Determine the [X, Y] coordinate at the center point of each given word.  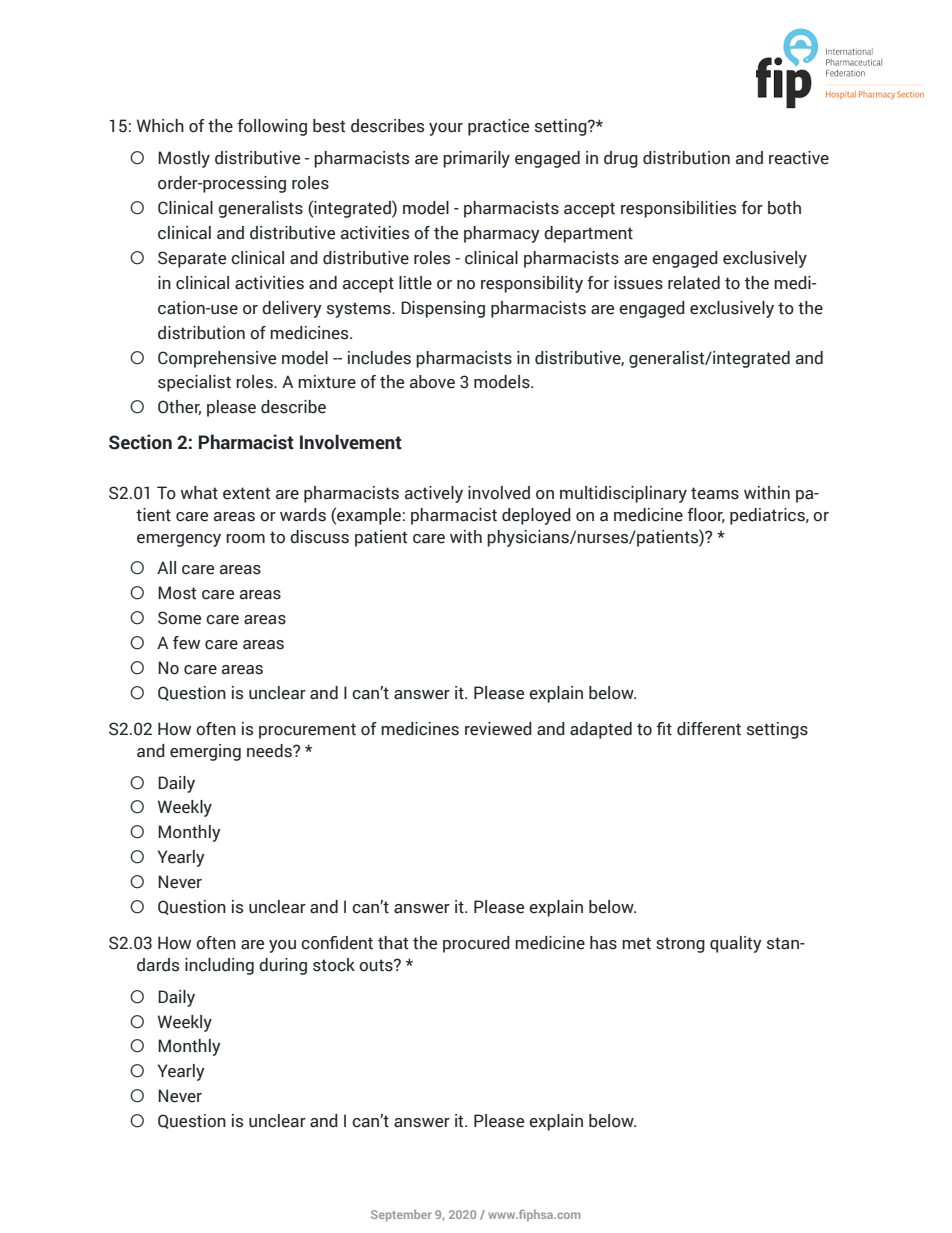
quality [736, 944]
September [401, 1215]
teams [715, 493]
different [709, 729]
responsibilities [678, 209]
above [432, 382]
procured [476, 944]
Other [179, 407]
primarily [476, 159]
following [272, 127]
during [283, 966]
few [186, 643]
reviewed [498, 729]
